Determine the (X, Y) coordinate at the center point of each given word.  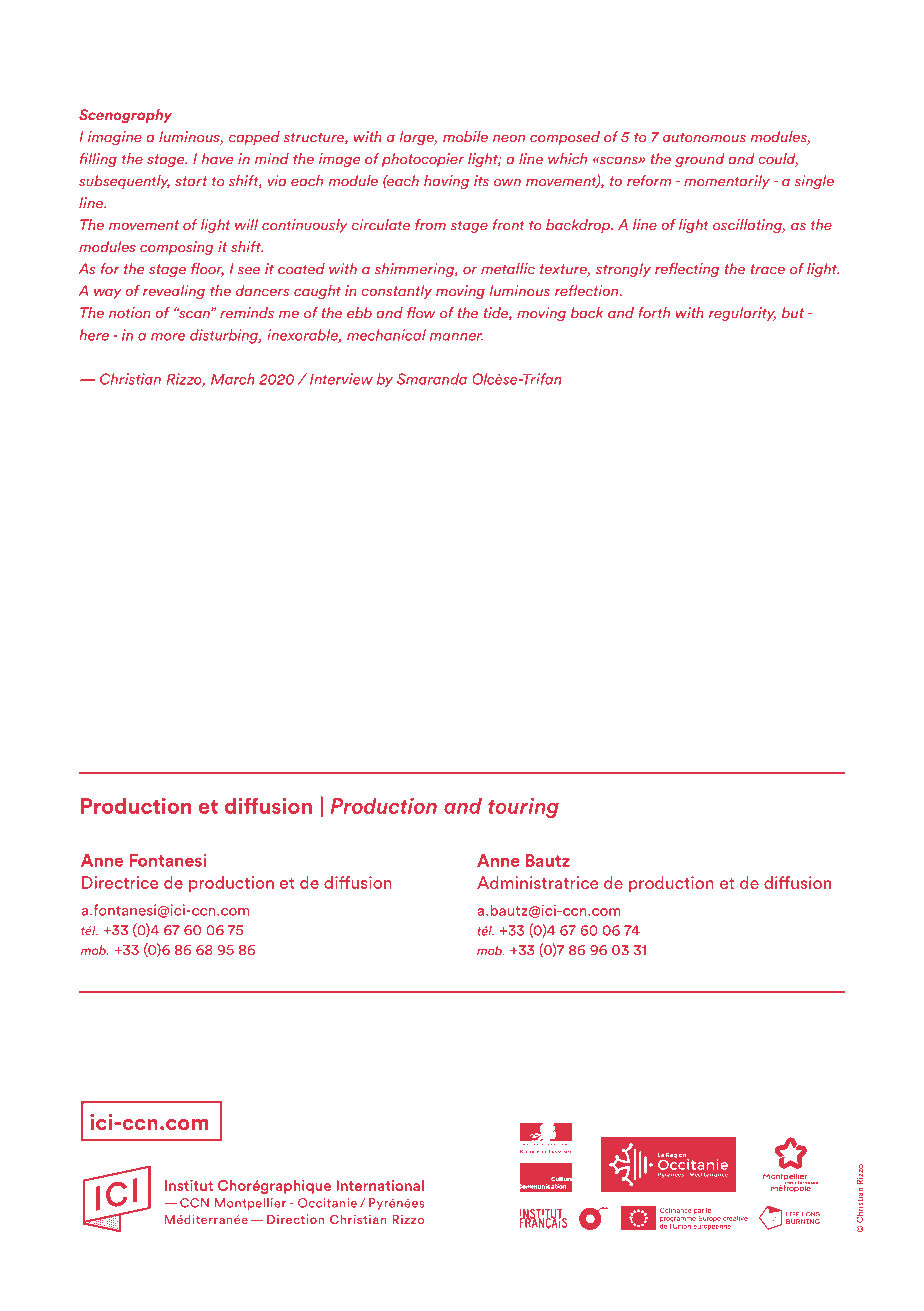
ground (700, 160)
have (217, 159)
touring (523, 808)
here (94, 335)
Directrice (120, 882)
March (233, 379)
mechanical (386, 335)
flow (421, 313)
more (168, 337)
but (793, 313)
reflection (588, 291)
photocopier (423, 160)
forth (654, 313)
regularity (742, 314)
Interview (341, 379)
